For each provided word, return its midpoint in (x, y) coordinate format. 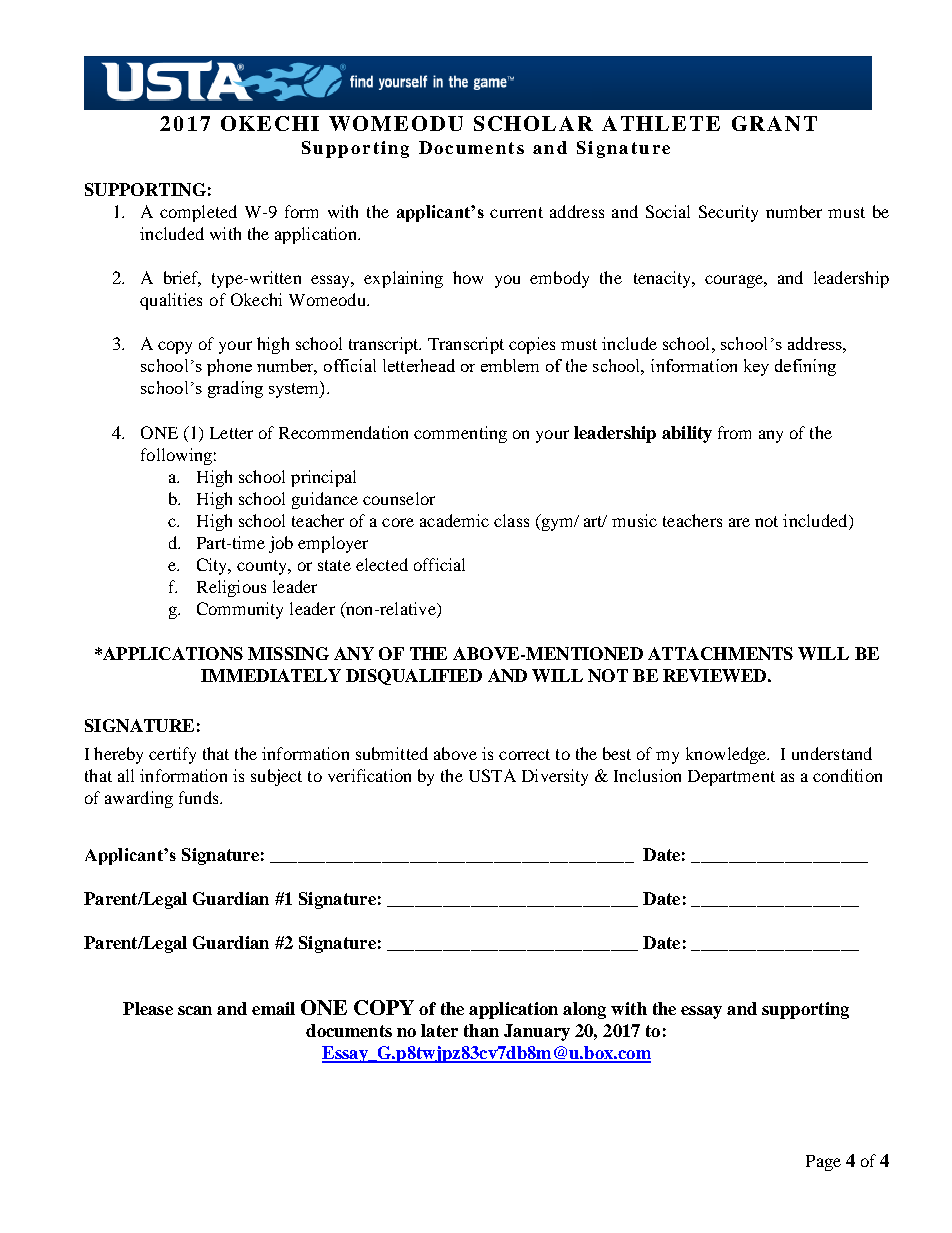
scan (195, 1010)
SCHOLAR (533, 123)
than (481, 1030)
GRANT (774, 123)
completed (198, 213)
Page (823, 1163)
